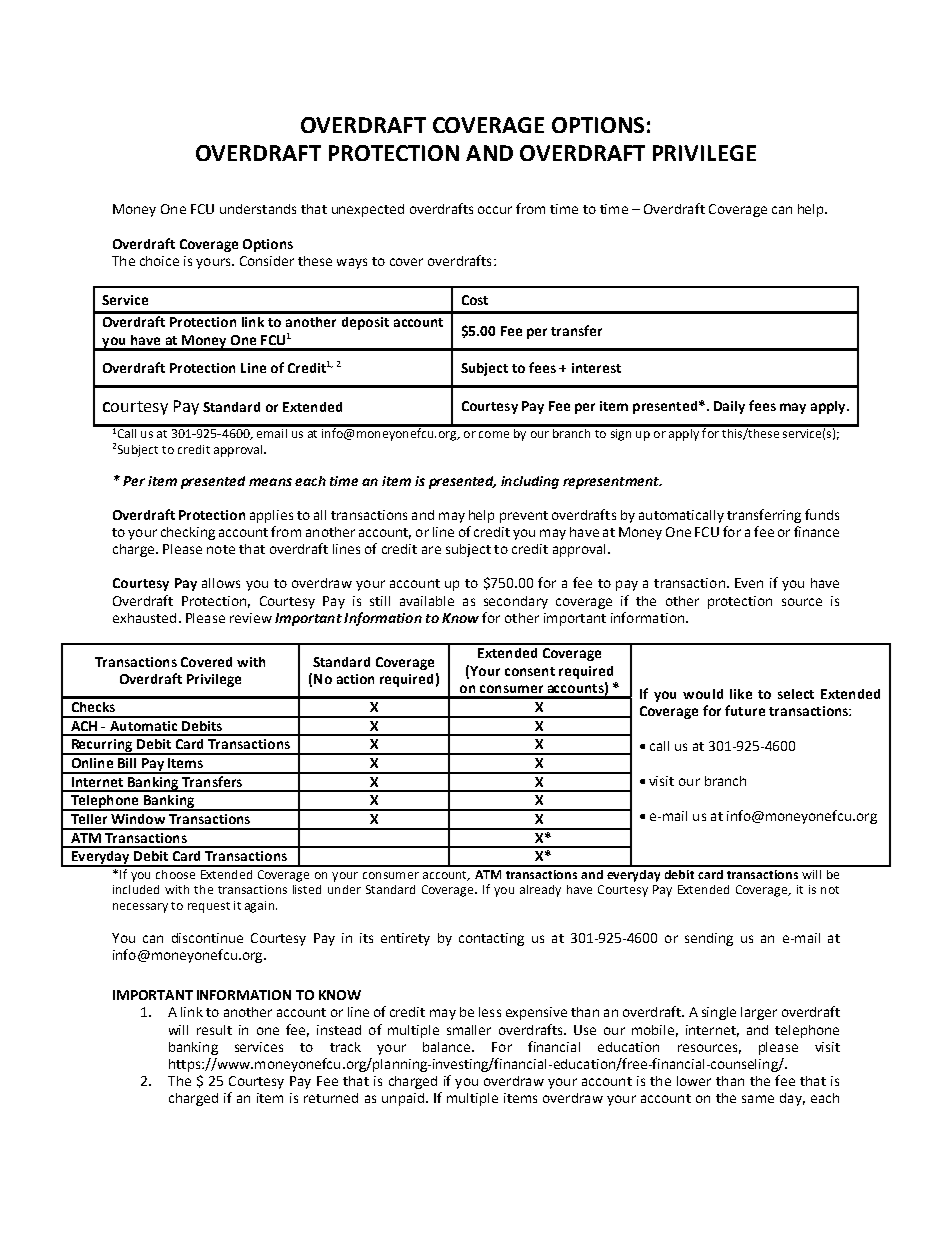  I want to click on consent, so click(530, 671).
